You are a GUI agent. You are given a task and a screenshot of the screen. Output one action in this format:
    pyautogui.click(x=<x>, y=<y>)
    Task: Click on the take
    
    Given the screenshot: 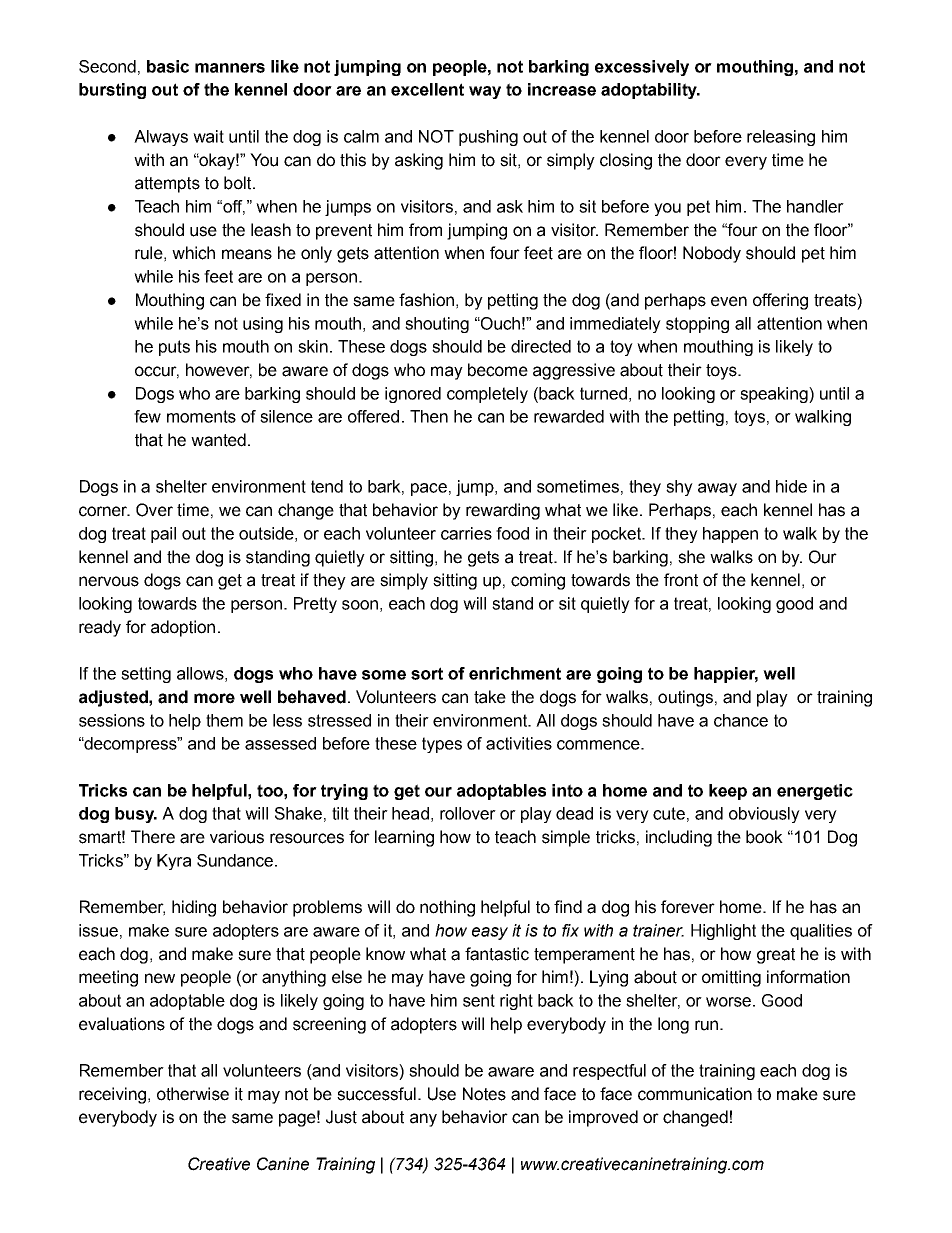 What is the action you would take?
    pyautogui.click(x=490, y=697)
